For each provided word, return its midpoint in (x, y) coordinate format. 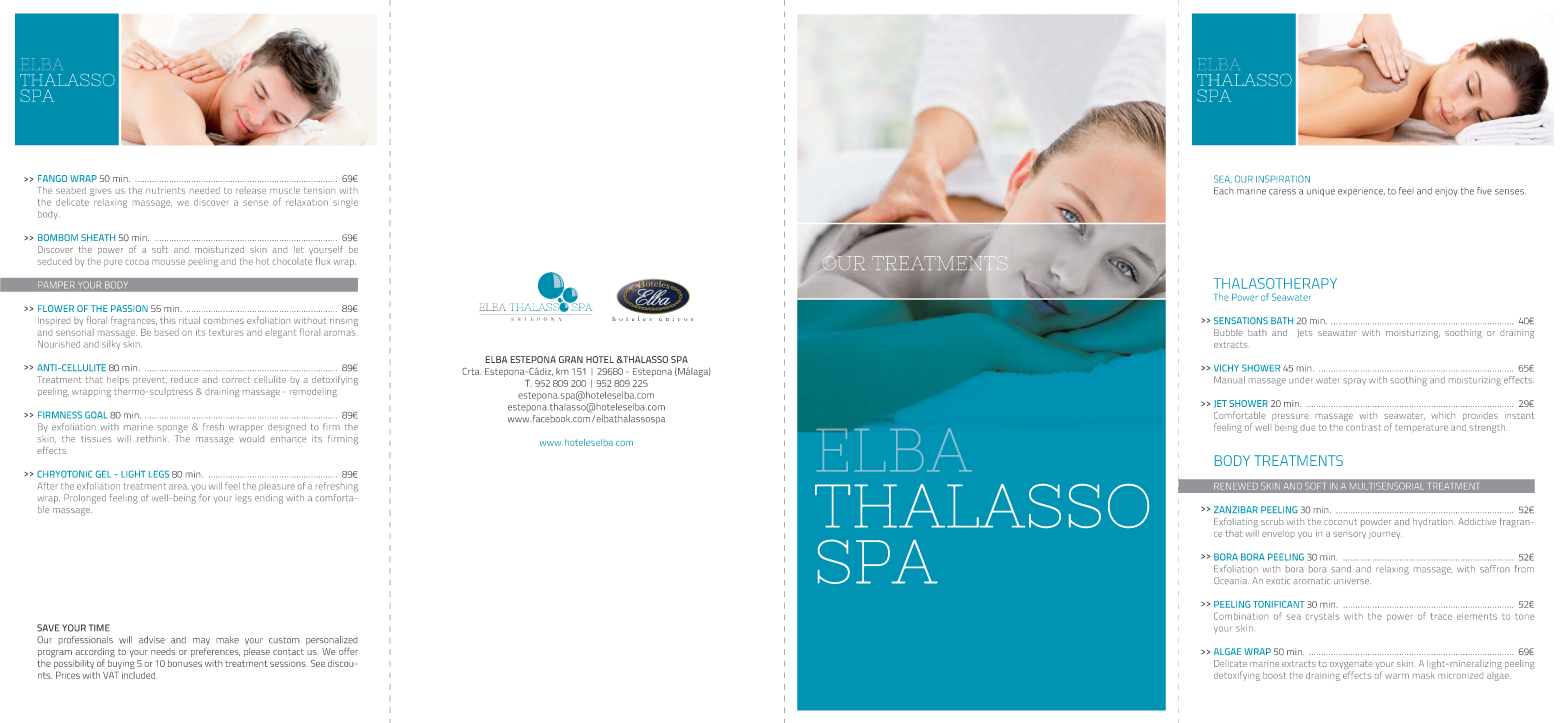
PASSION (129, 308)
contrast (1363, 427)
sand (1341, 569)
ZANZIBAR (1236, 509)
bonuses (185, 663)
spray (1354, 381)
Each (1223, 191)
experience (1361, 192)
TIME (99, 627)
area (179, 487)
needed (205, 190)
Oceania (1231, 580)
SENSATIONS (1241, 320)
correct (236, 380)
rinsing (344, 321)
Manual (1229, 380)
